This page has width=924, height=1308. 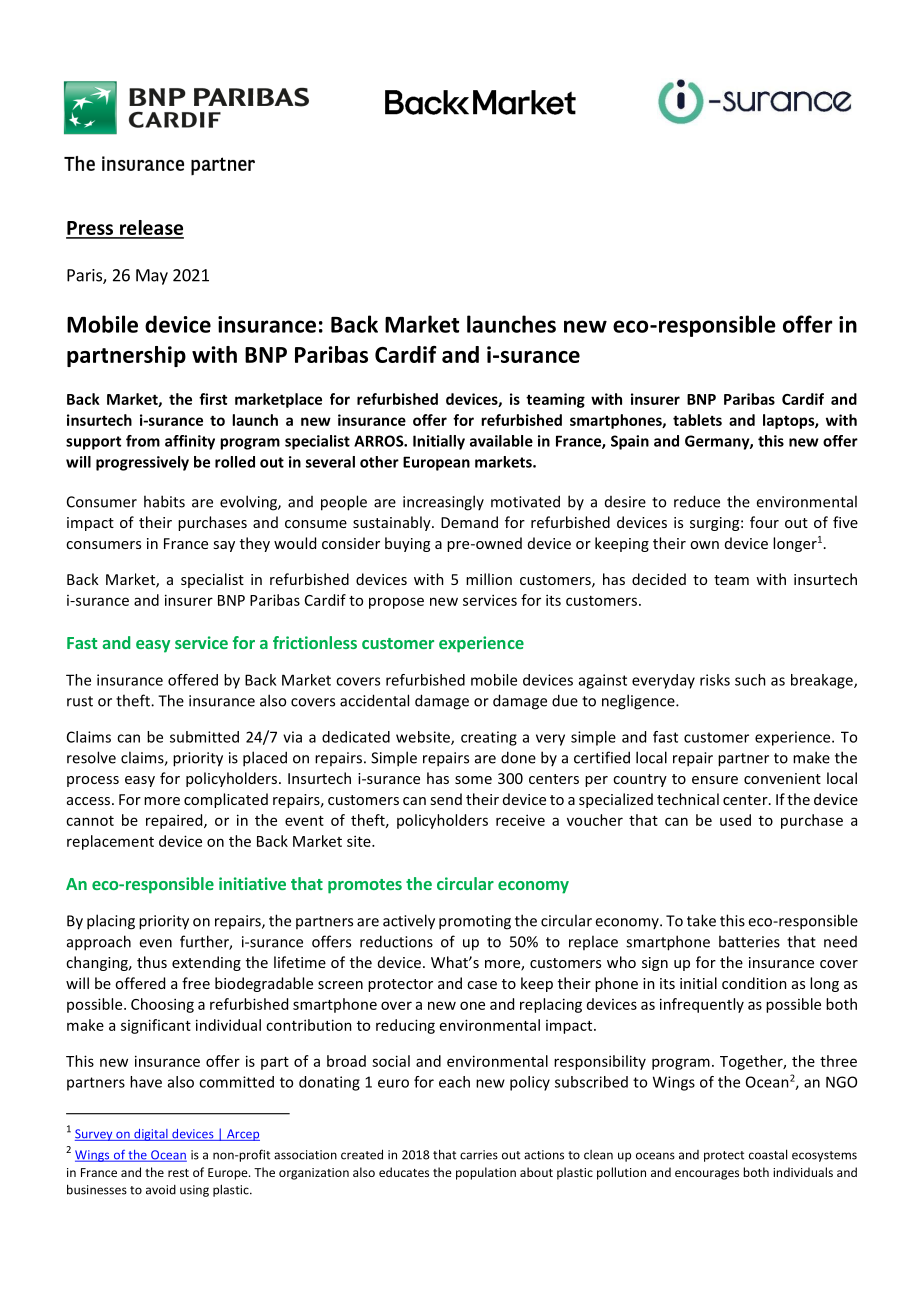 I want to click on Spain, so click(x=630, y=442).
